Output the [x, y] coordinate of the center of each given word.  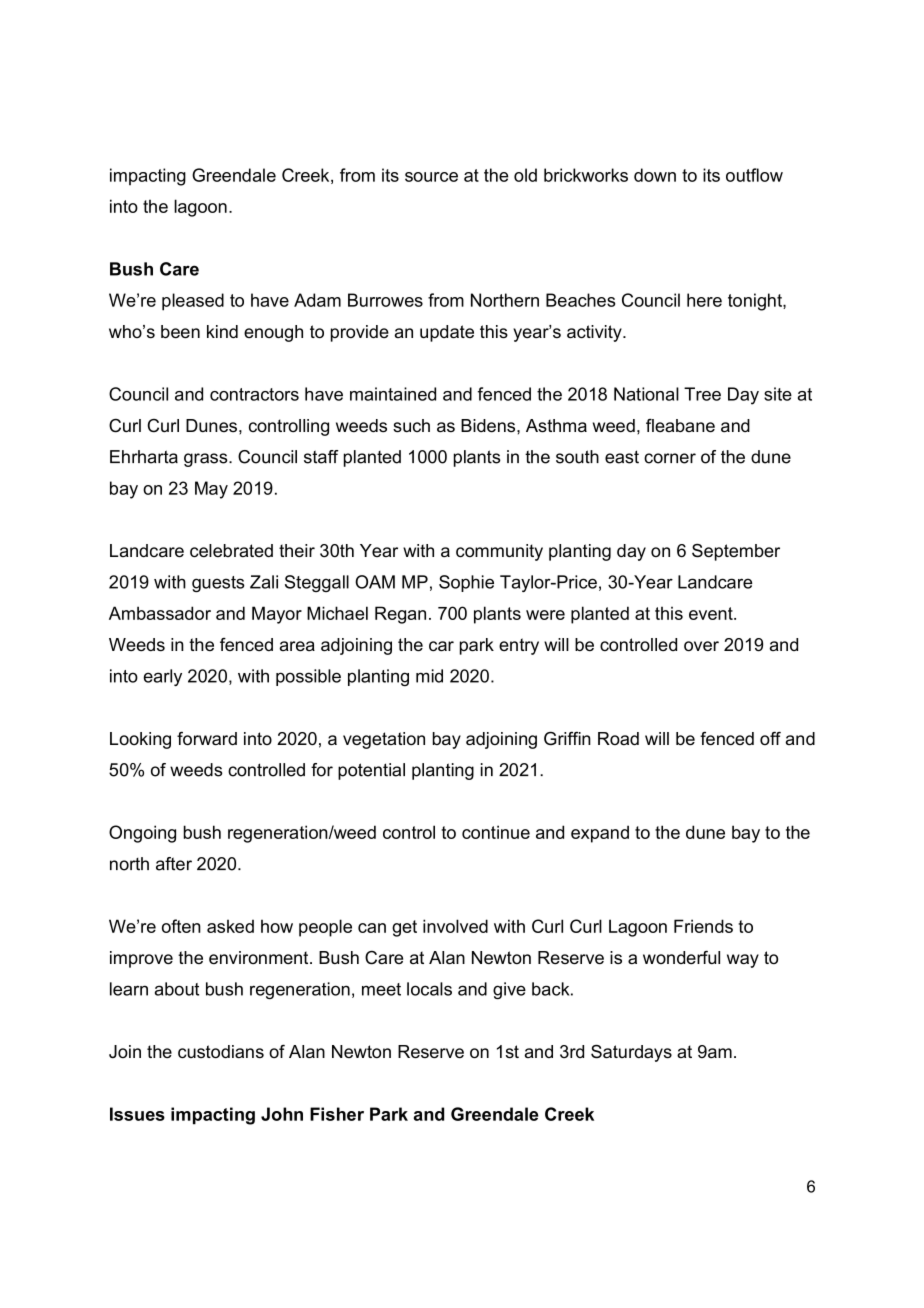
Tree [702, 394]
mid [429, 676]
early [162, 677]
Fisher [337, 1114]
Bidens [489, 426]
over [701, 646]
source [431, 177]
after [174, 864]
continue [496, 832]
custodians [221, 1052]
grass [207, 460]
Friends [703, 926]
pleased [193, 302]
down [655, 175]
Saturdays [631, 1053]
